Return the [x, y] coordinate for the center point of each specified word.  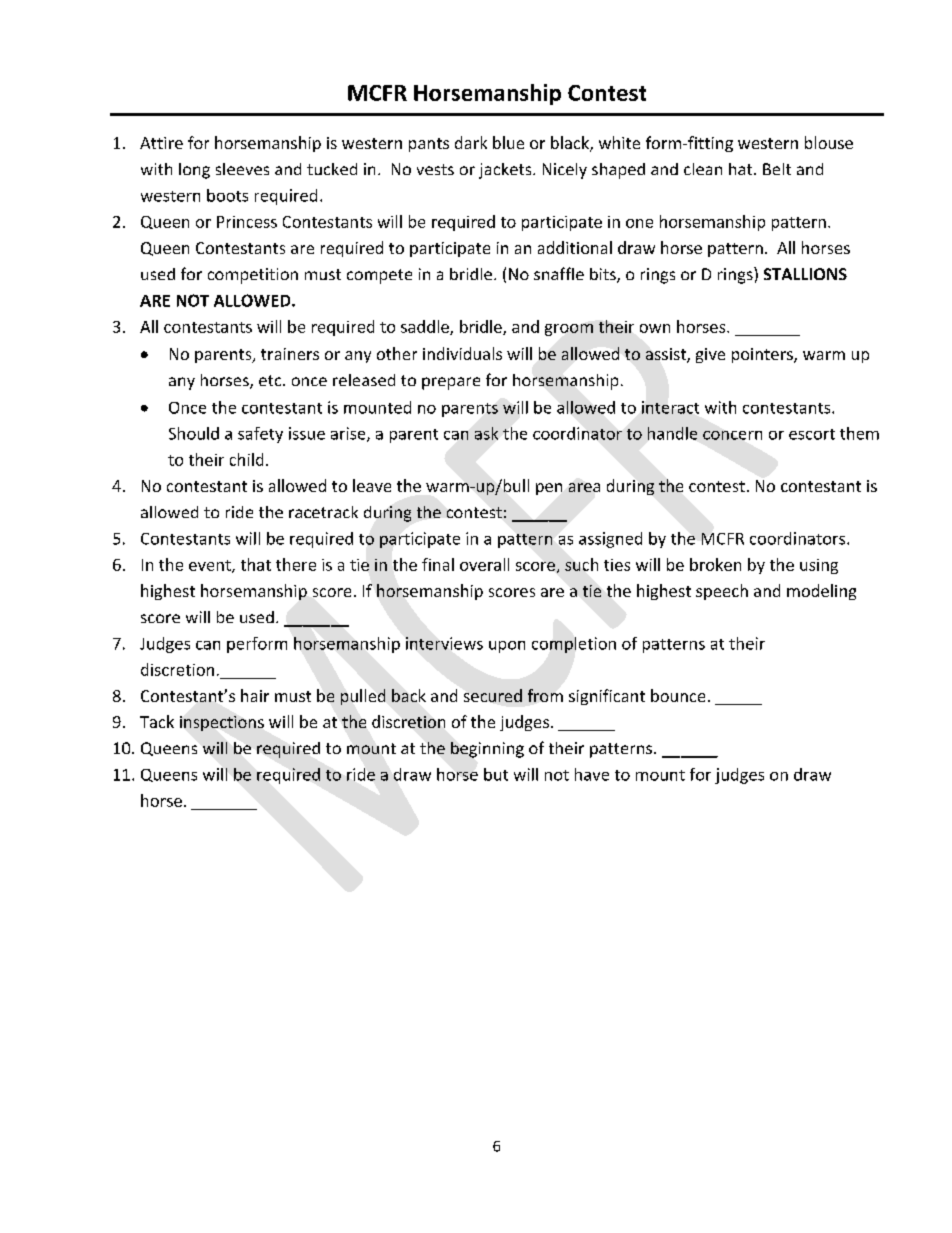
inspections [222, 723]
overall [484, 564]
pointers [763, 355]
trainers [290, 354]
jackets [506, 171]
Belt [777, 169]
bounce [678, 695]
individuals [462, 353]
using [819, 566]
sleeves [242, 169]
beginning [487, 750]
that [256, 564]
